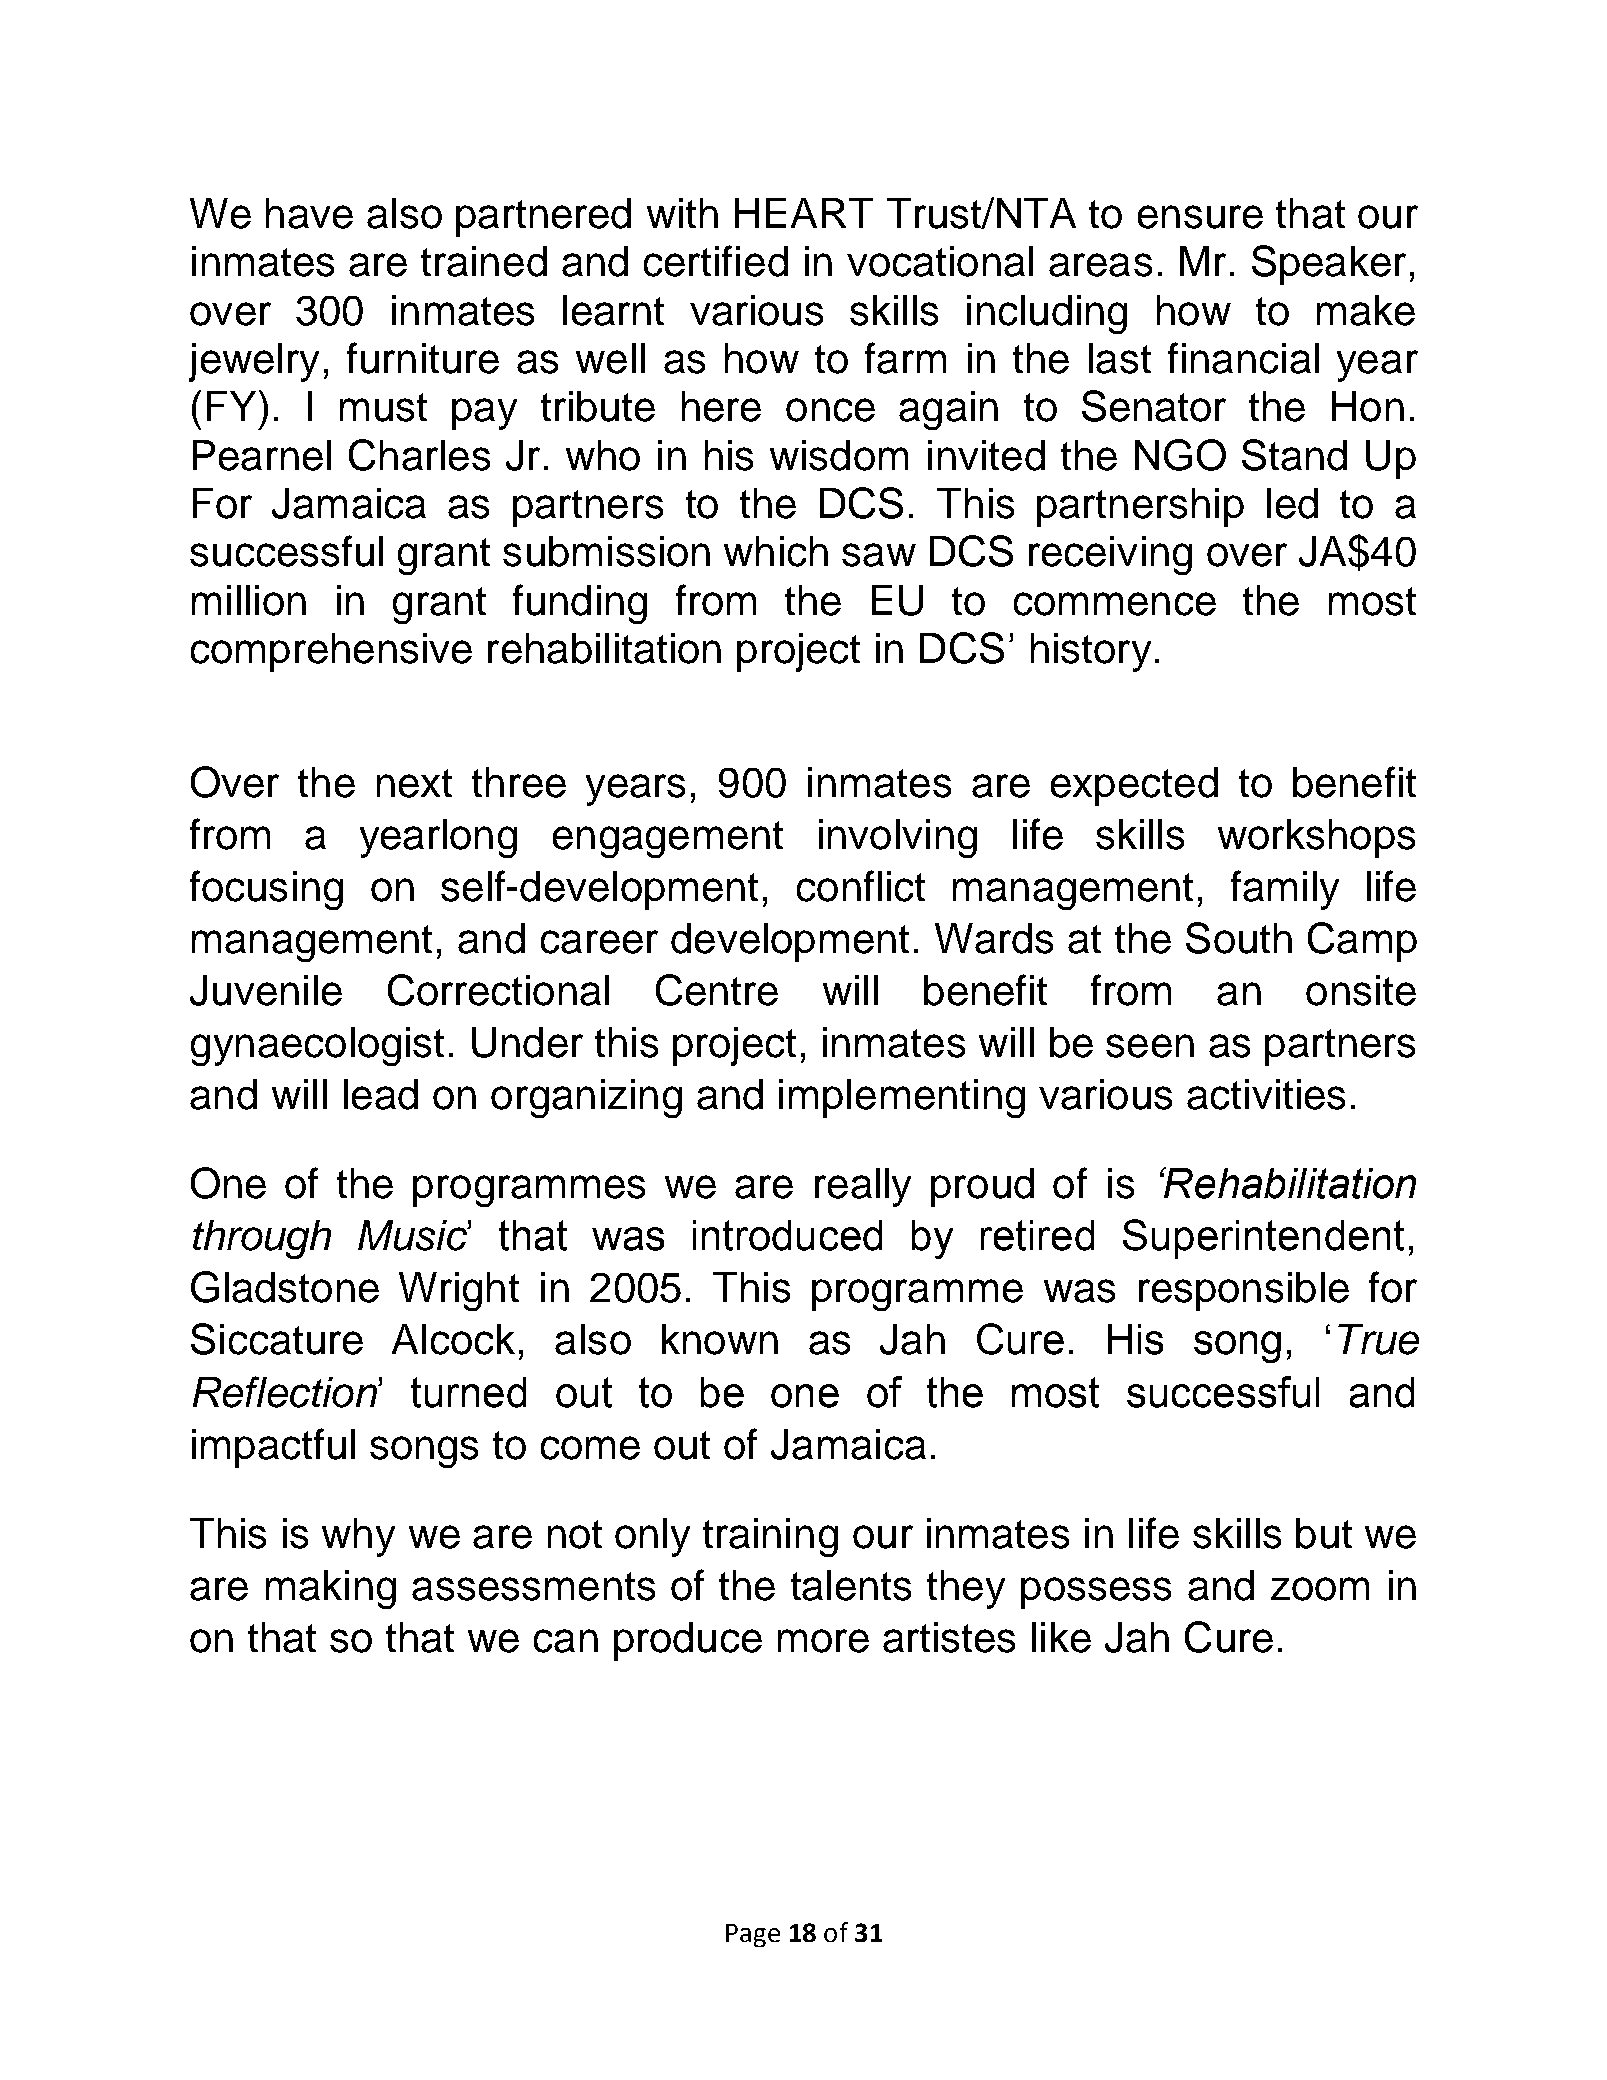 This screenshot has height=2080, width=1607. I want to click on zoom, so click(1320, 1589).
